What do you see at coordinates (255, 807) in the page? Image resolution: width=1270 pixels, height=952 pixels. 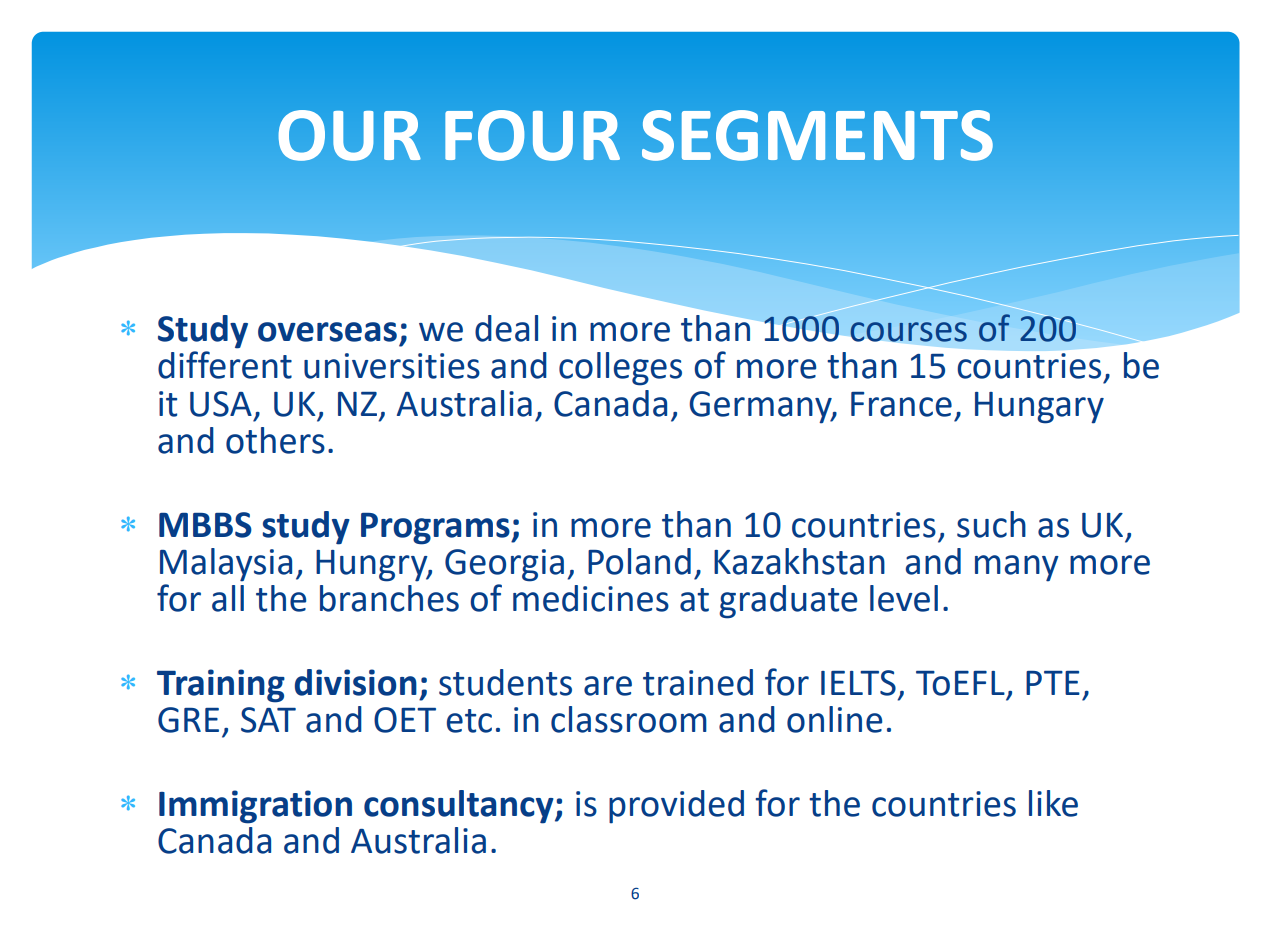 I see `Immigration` at bounding box center [255, 807].
